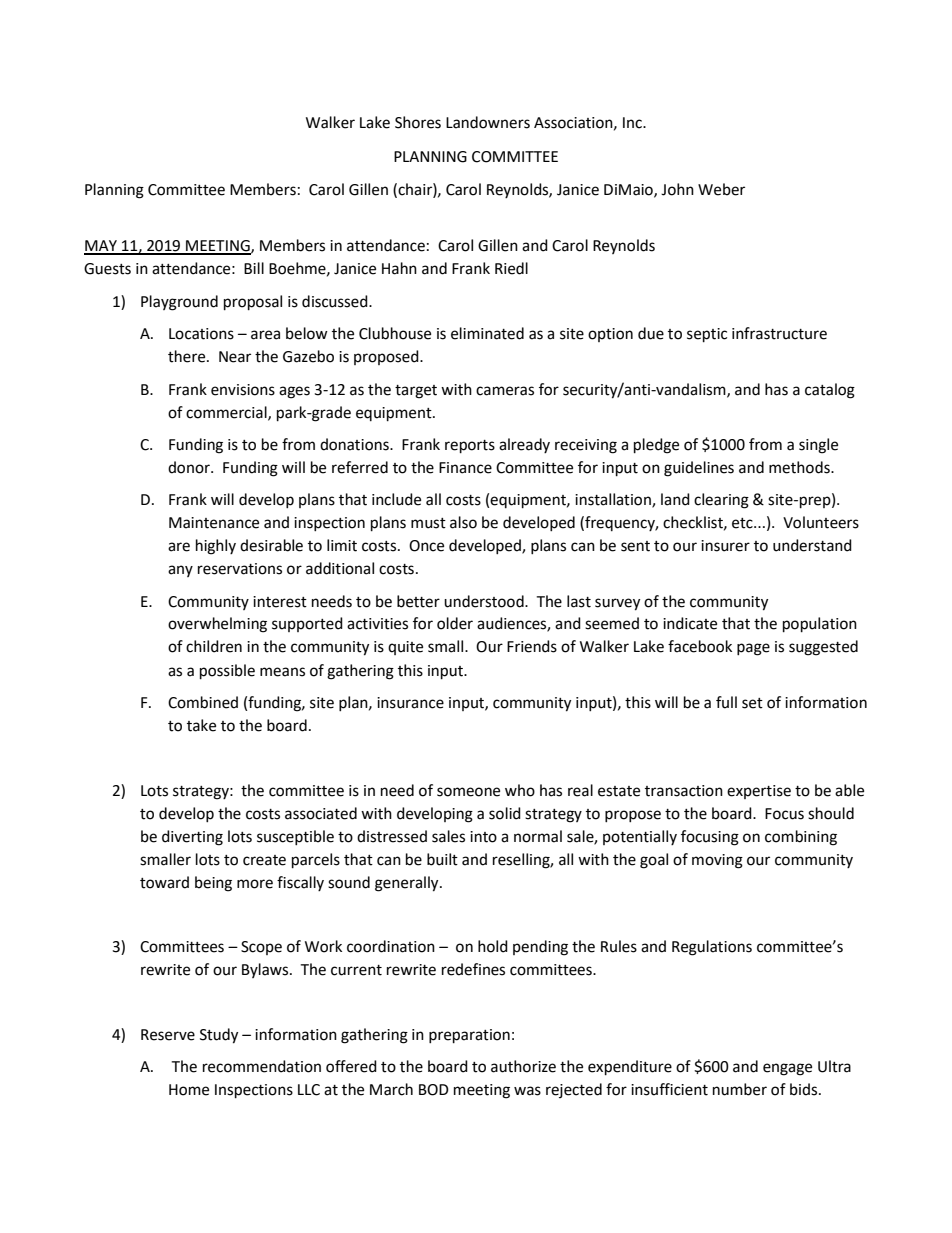  Describe the element at coordinates (721, 189) in the image. I see `Weber` at that location.
